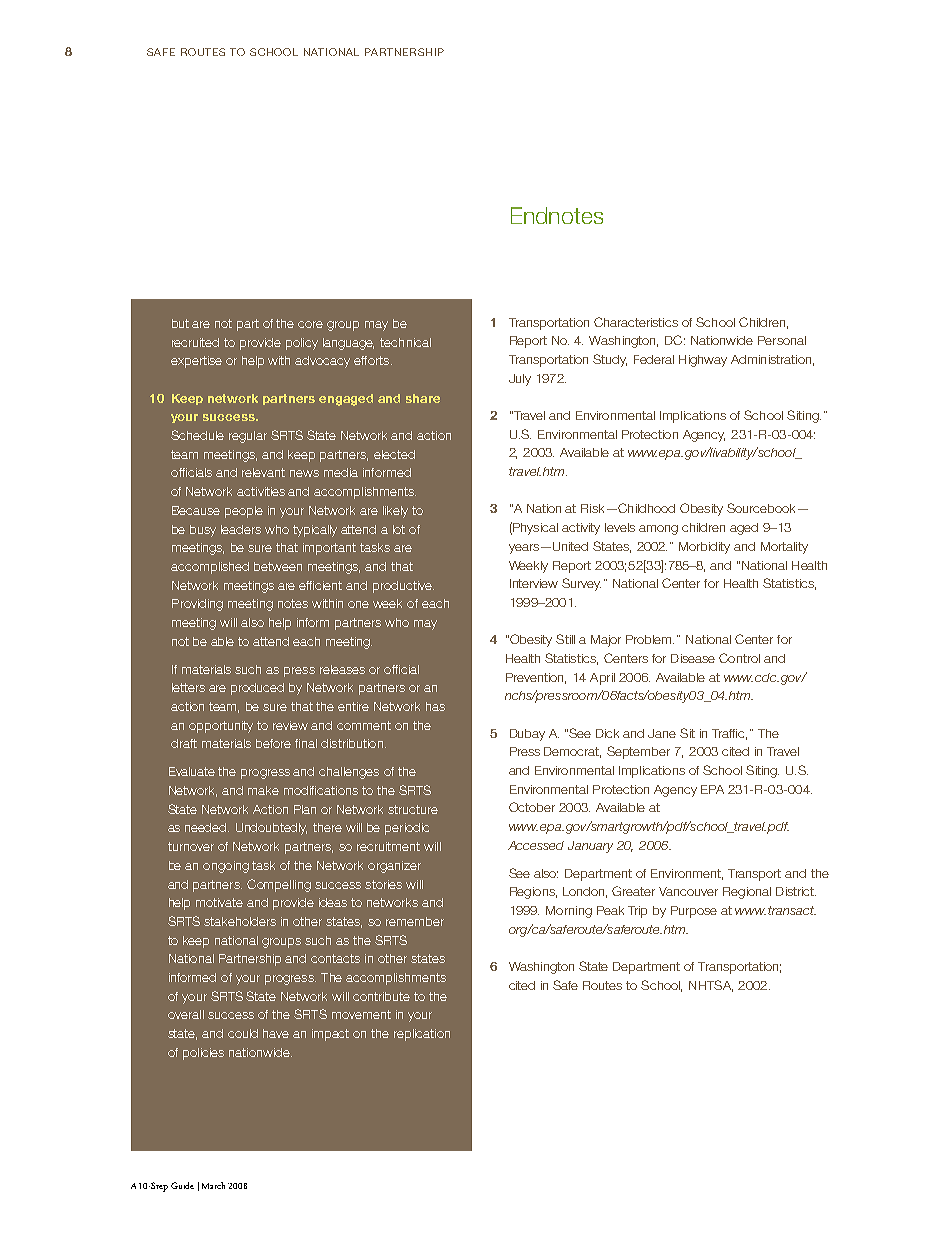  Describe the element at coordinates (395, 512) in the image. I see `likely` at that location.
